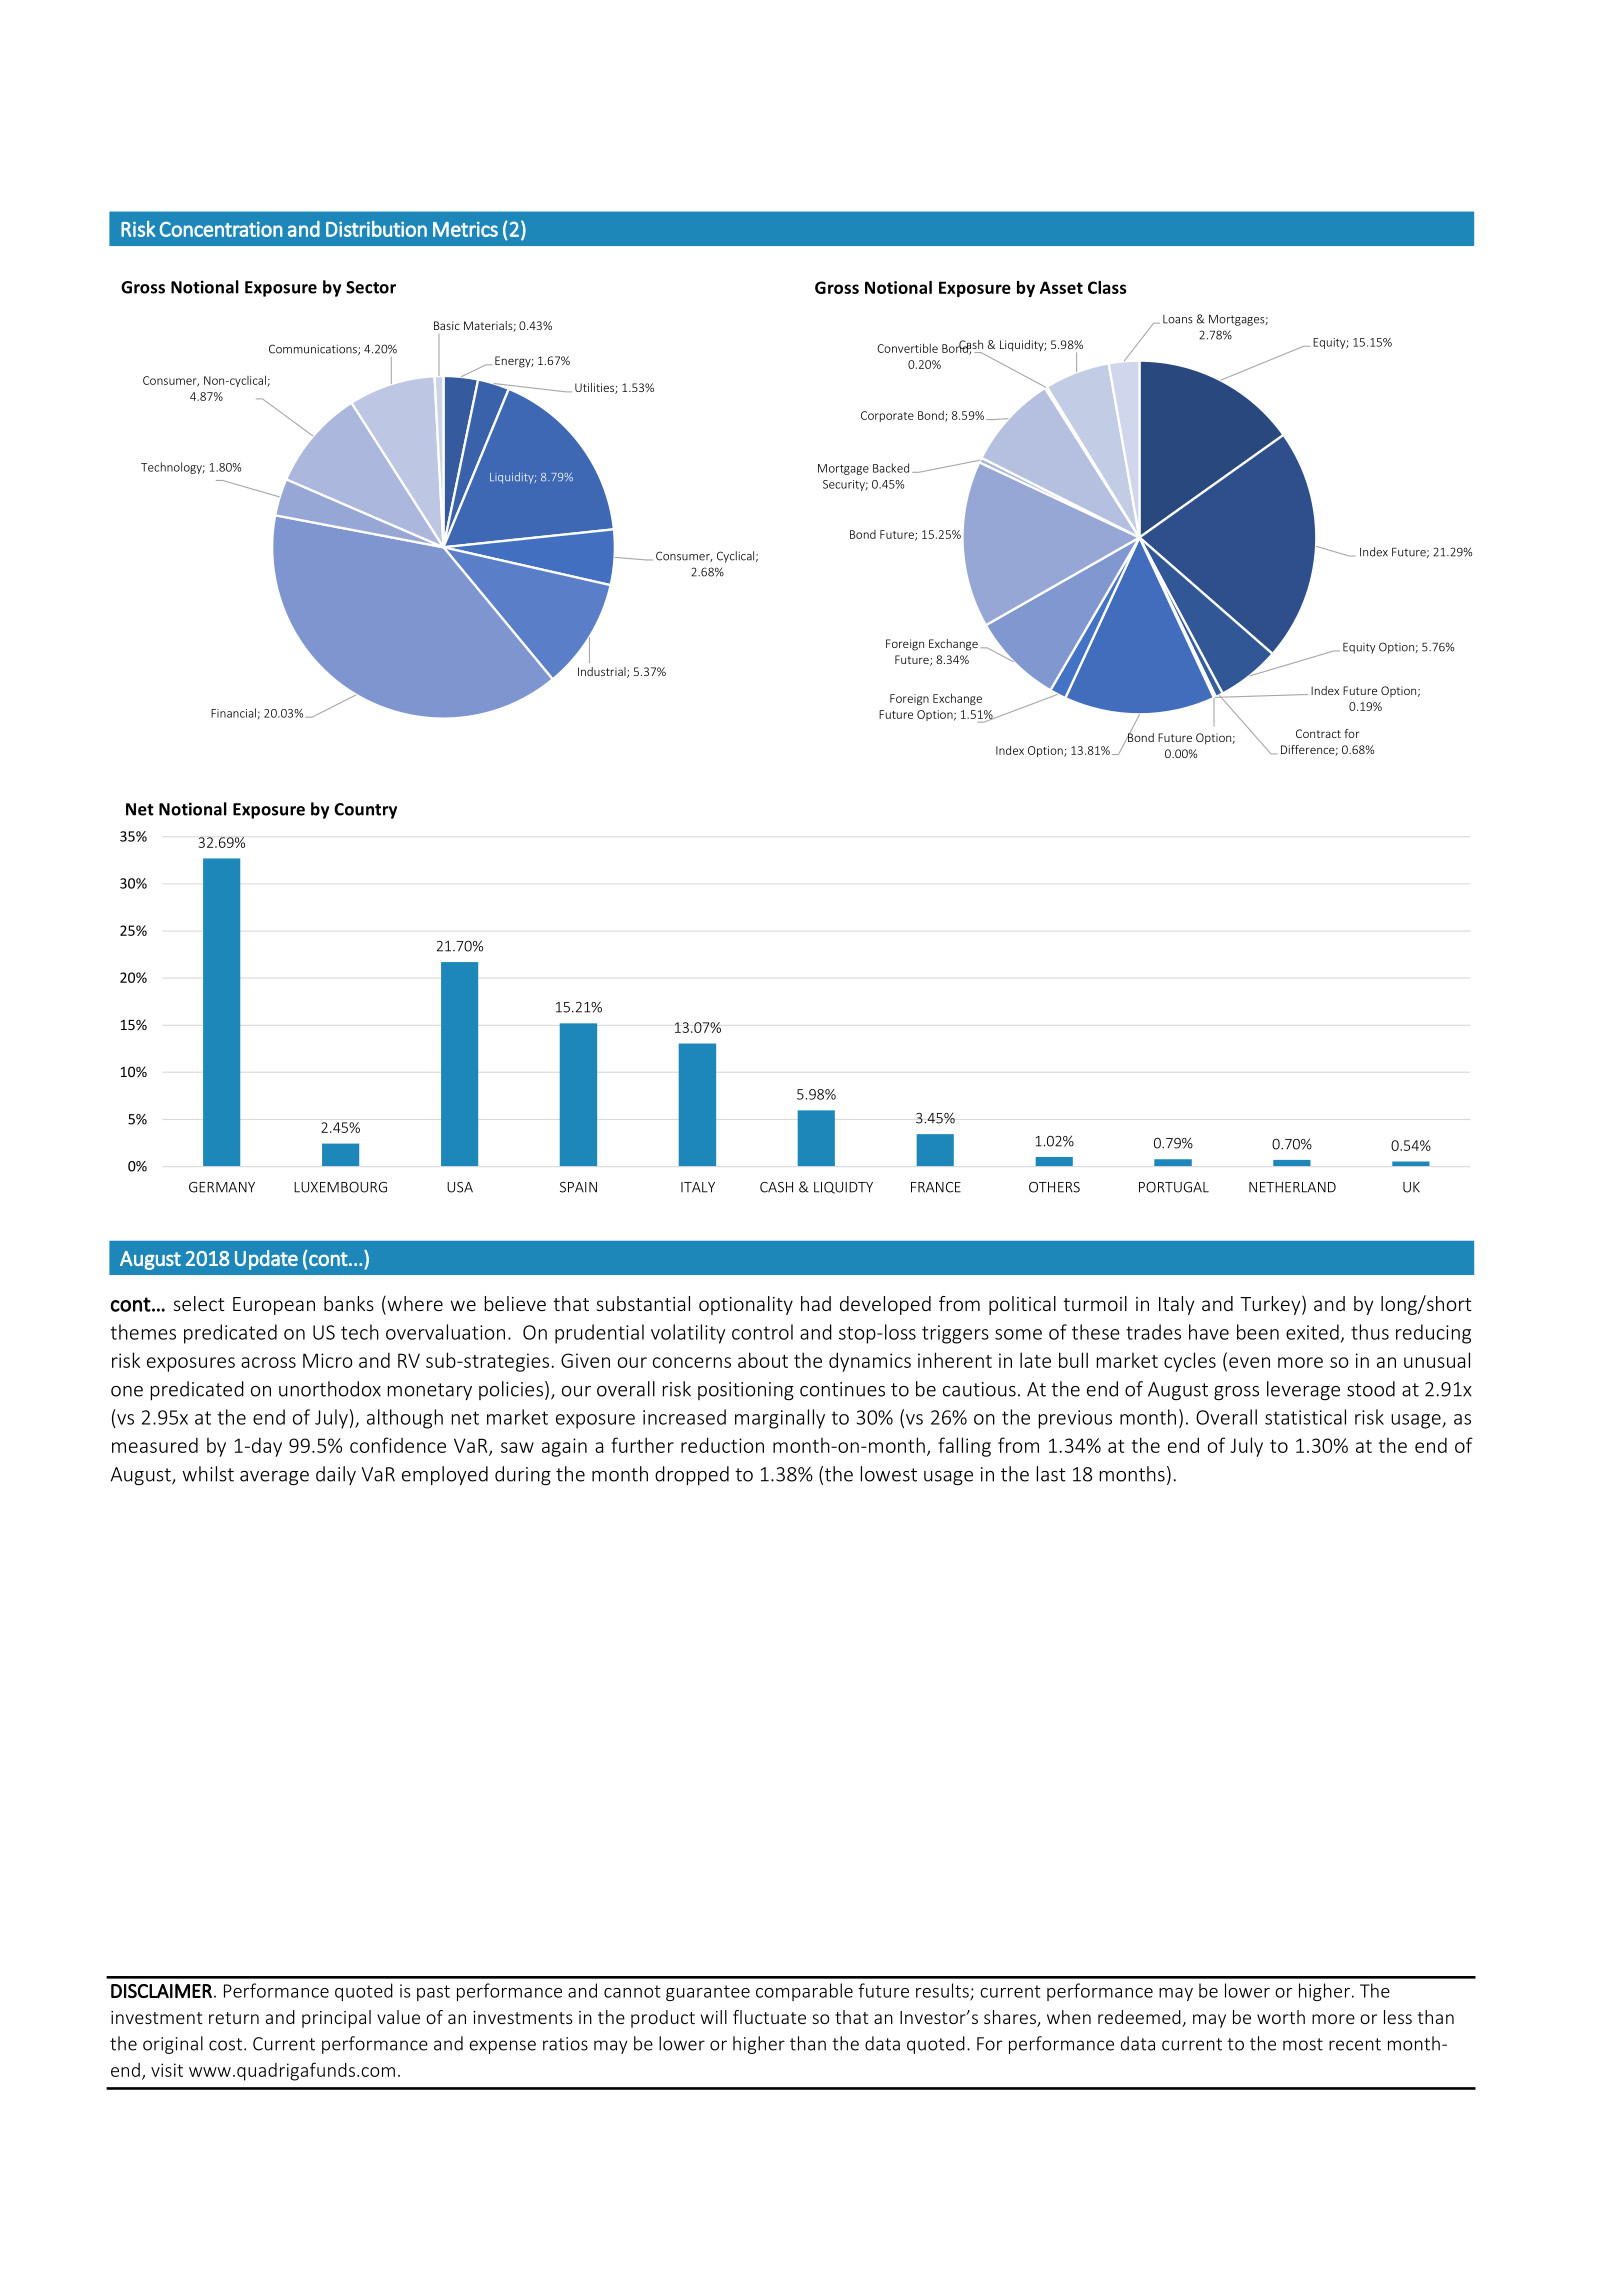 The width and height of the document is (1617, 2286). What do you see at coordinates (1281, 2017) in the document?
I see `worth` at bounding box center [1281, 2017].
